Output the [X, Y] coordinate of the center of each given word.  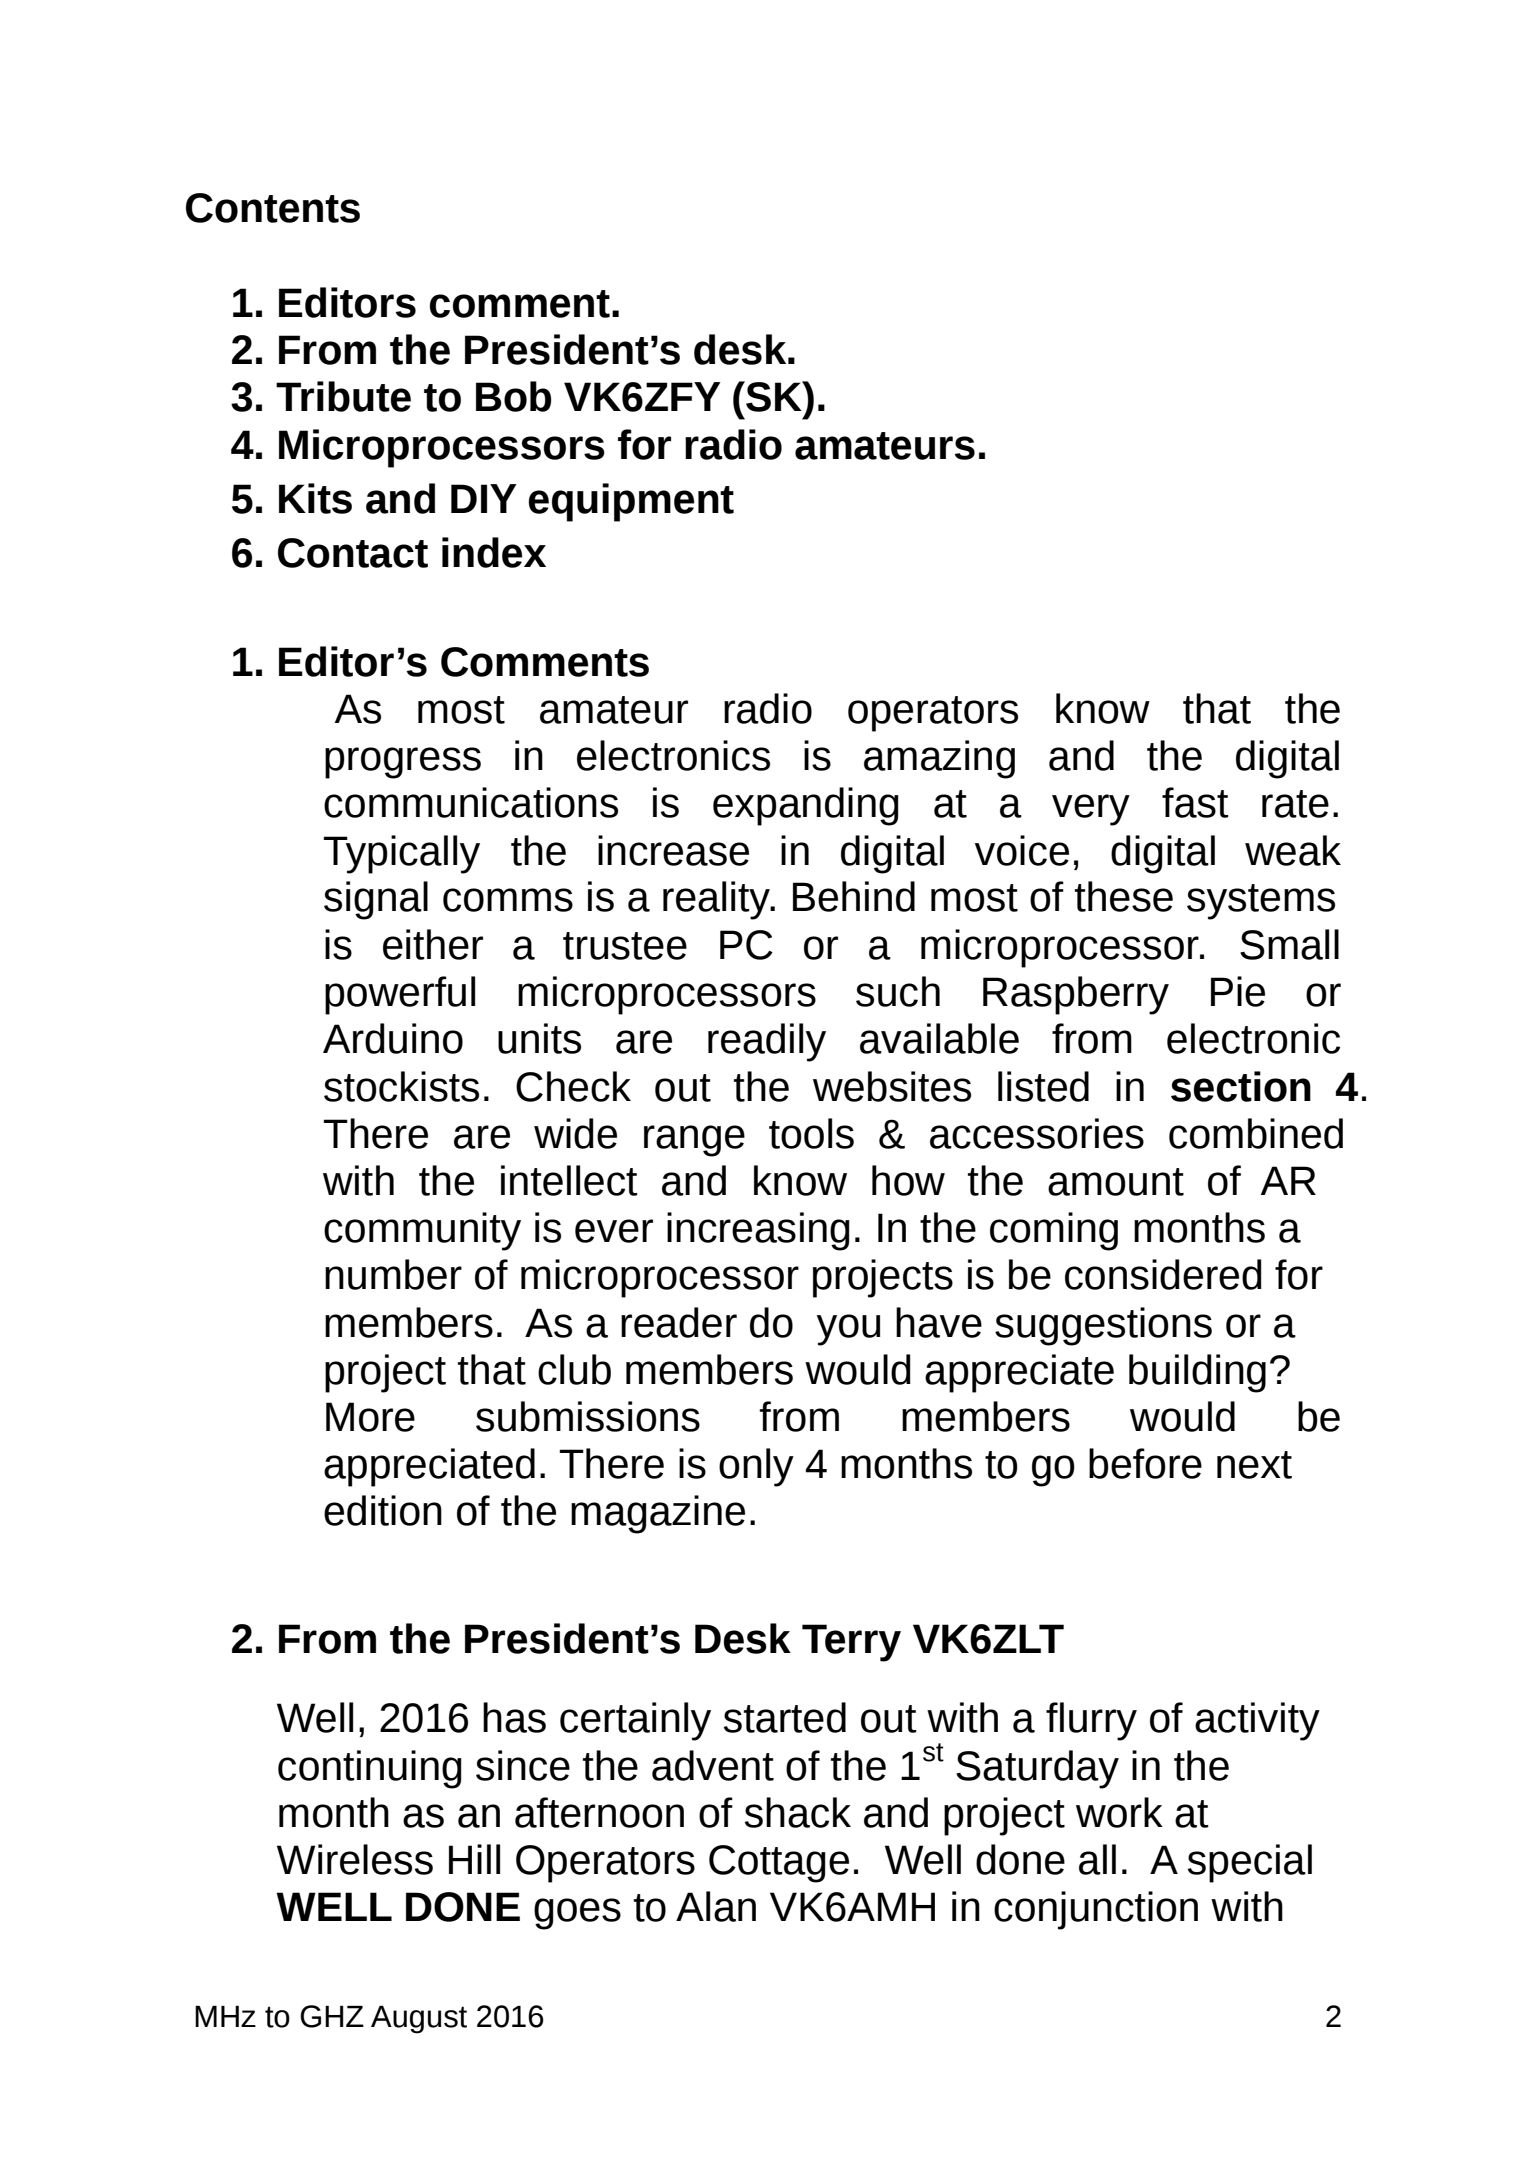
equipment [631, 502]
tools [811, 1133]
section [1241, 1086]
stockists [401, 1086]
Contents [273, 208]
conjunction [1096, 1910]
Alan [716, 1906]
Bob [513, 396]
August [419, 2020]
